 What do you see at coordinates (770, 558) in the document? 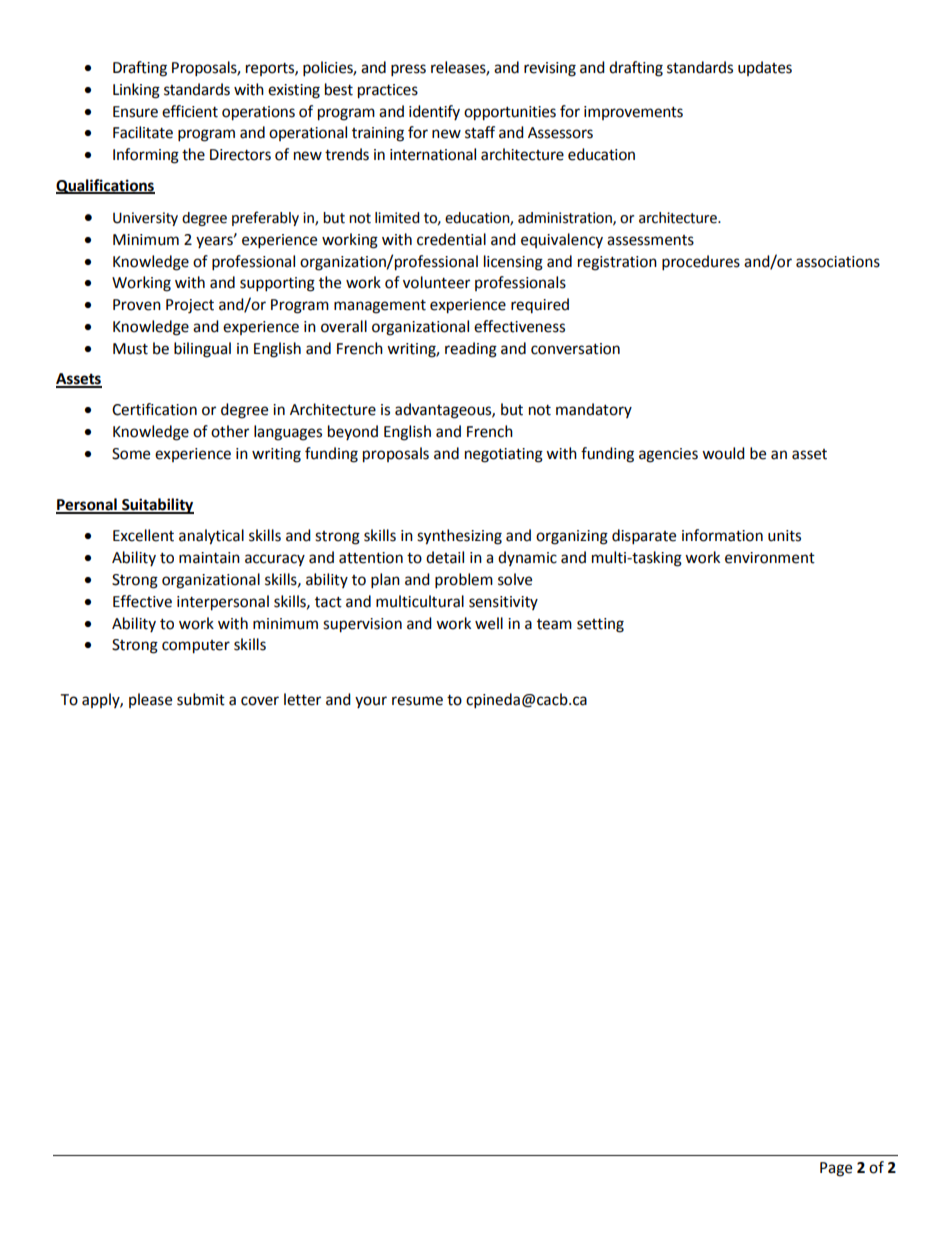
I see `environment` at bounding box center [770, 558].
